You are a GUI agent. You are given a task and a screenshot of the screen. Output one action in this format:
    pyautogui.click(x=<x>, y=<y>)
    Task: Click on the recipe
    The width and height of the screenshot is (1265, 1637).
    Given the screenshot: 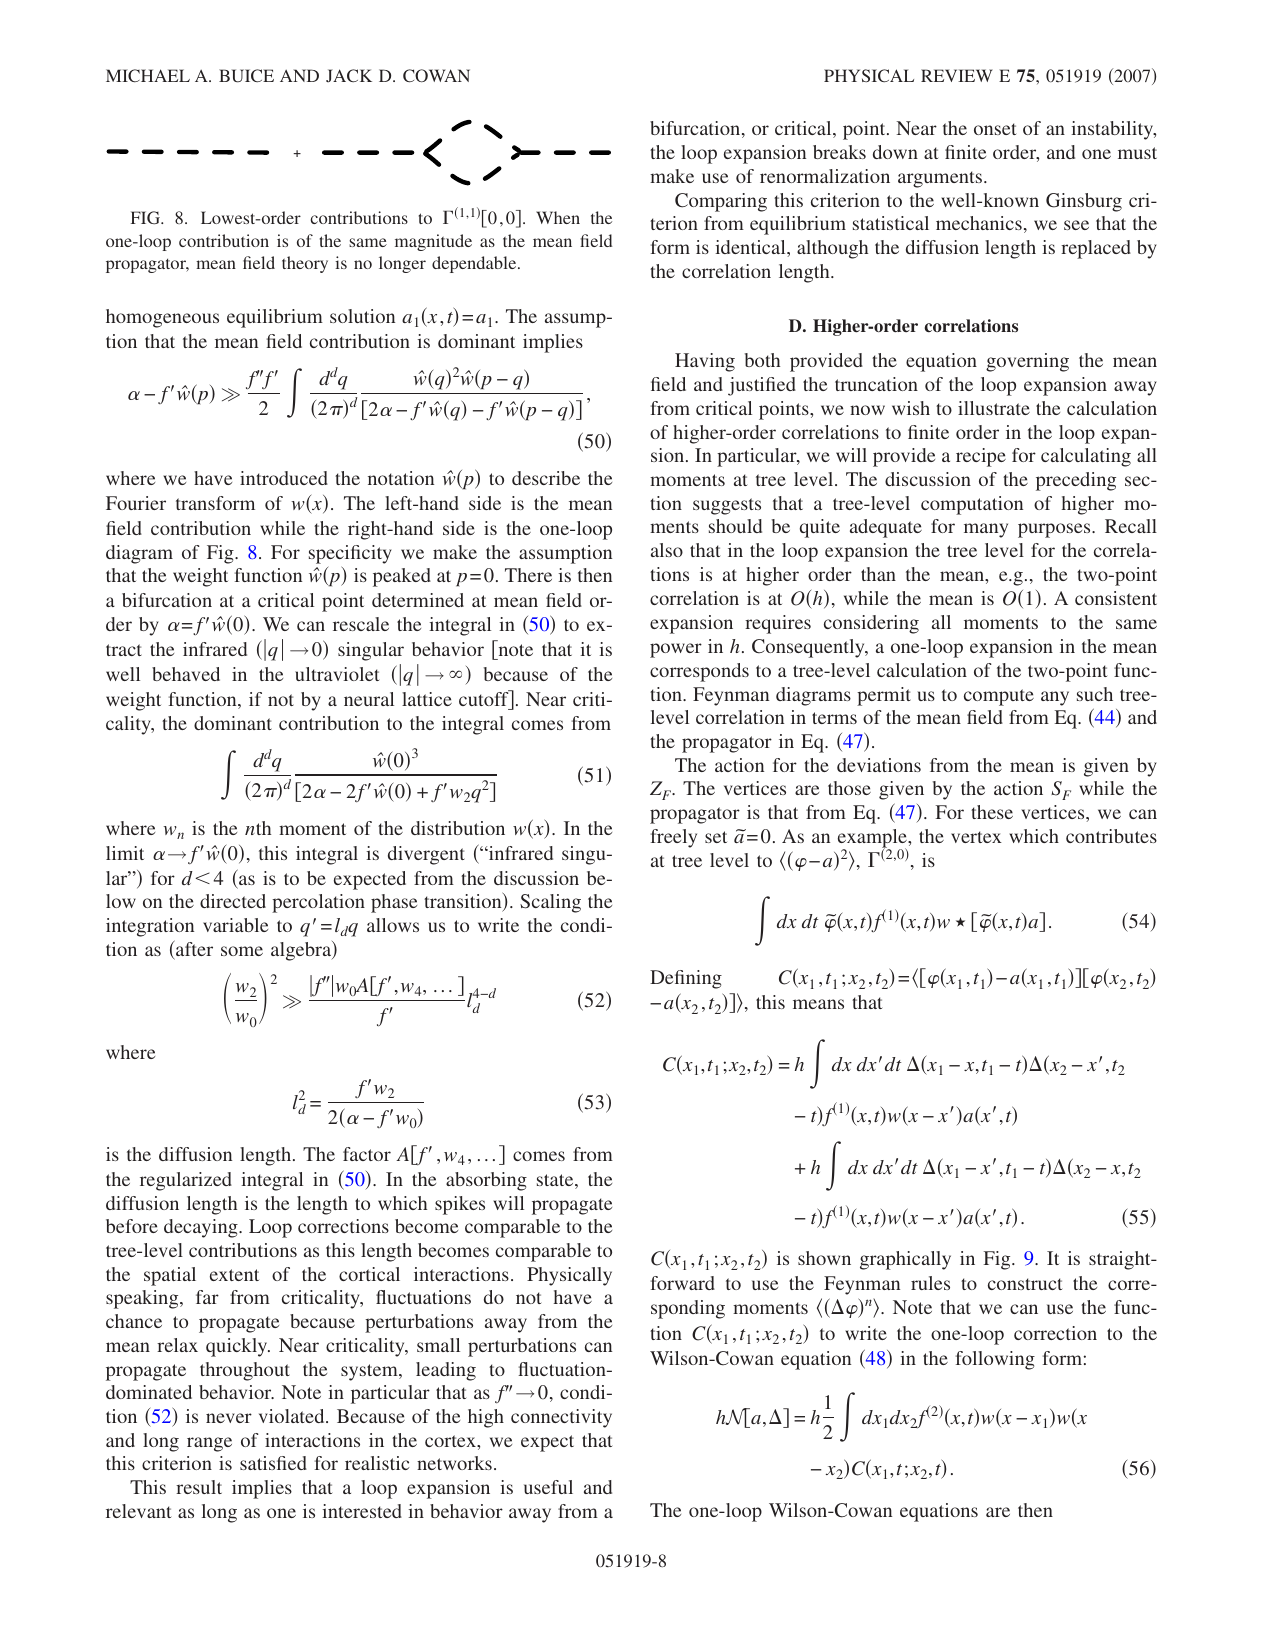 What is the action you would take?
    pyautogui.click(x=981, y=457)
